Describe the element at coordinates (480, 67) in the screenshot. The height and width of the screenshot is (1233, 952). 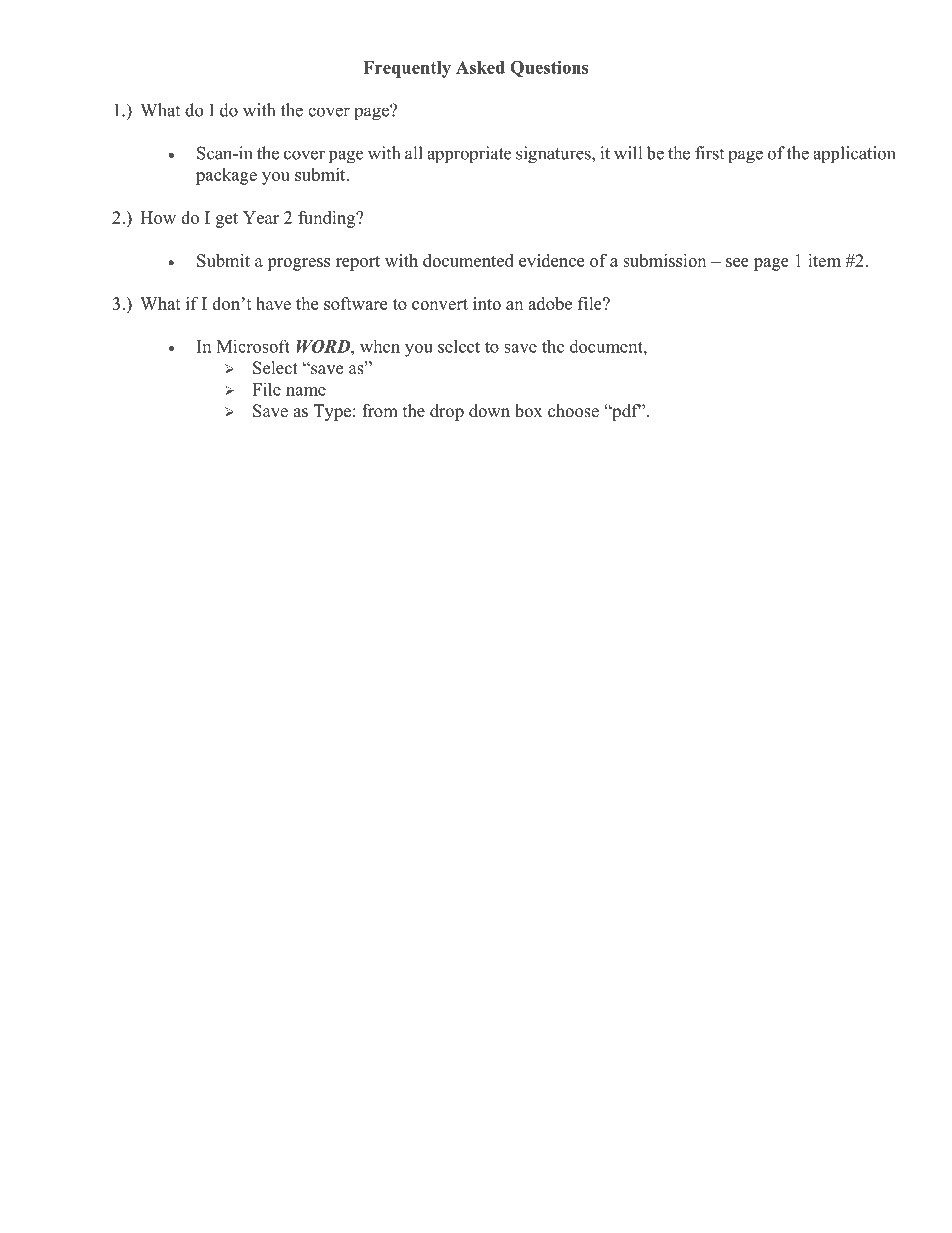
I see `Asked` at that location.
